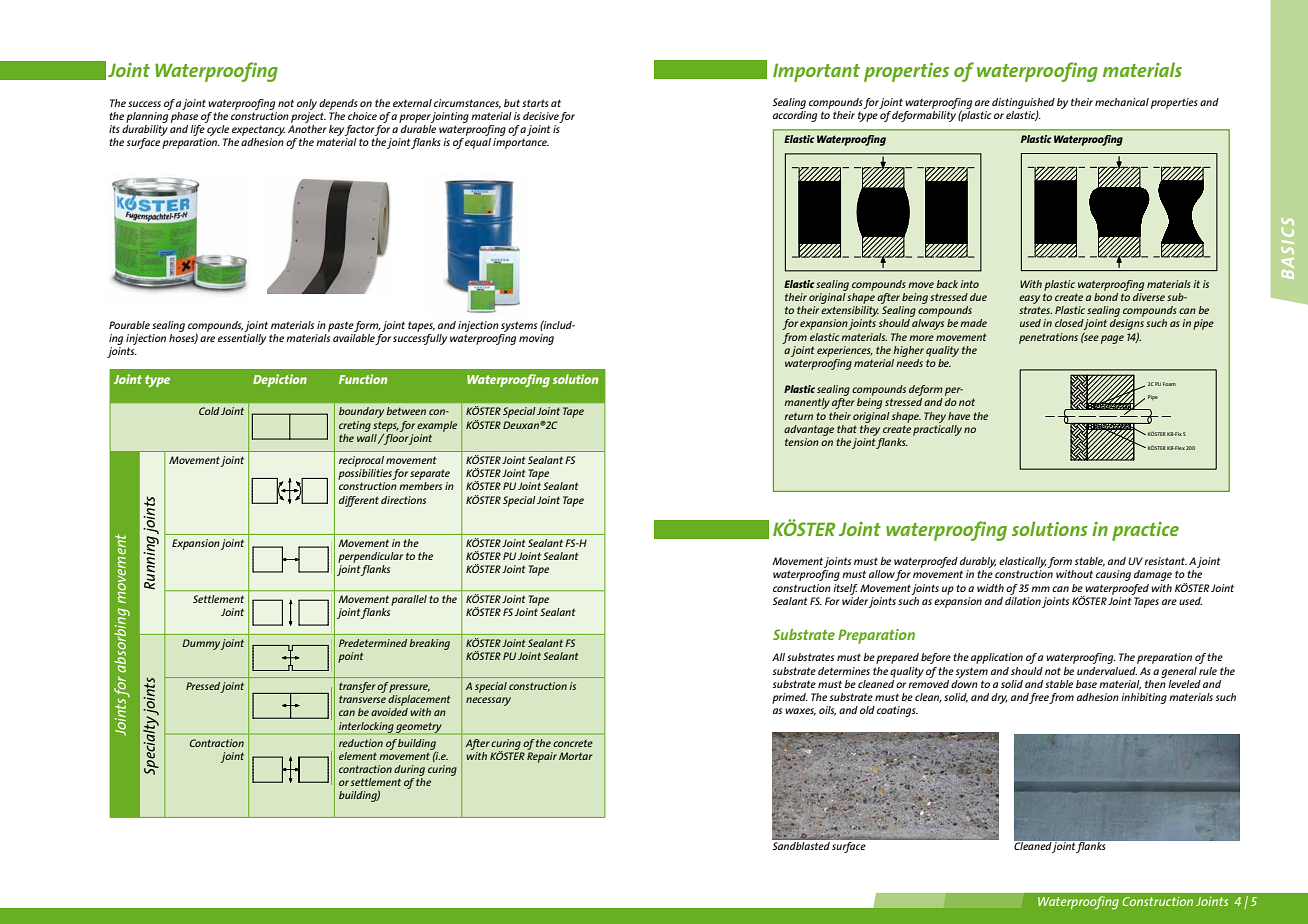  Describe the element at coordinates (1145, 531) in the screenshot. I see `practice` at that location.
